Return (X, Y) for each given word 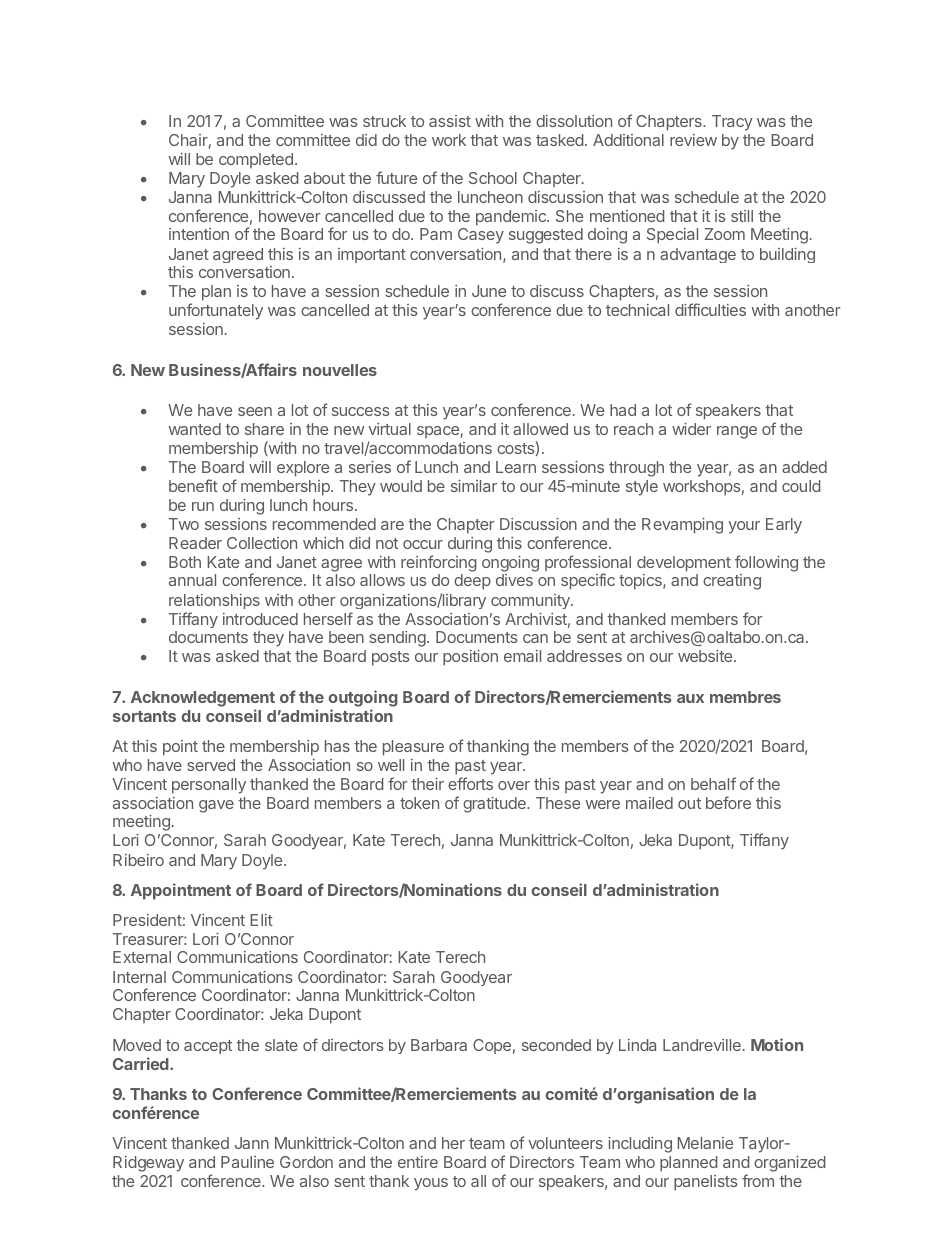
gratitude (495, 805)
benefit (193, 485)
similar (474, 486)
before (728, 802)
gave (216, 806)
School (493, 178)
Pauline (247, 1162)
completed (256, 160)
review (693, 140)
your (744, 527)
